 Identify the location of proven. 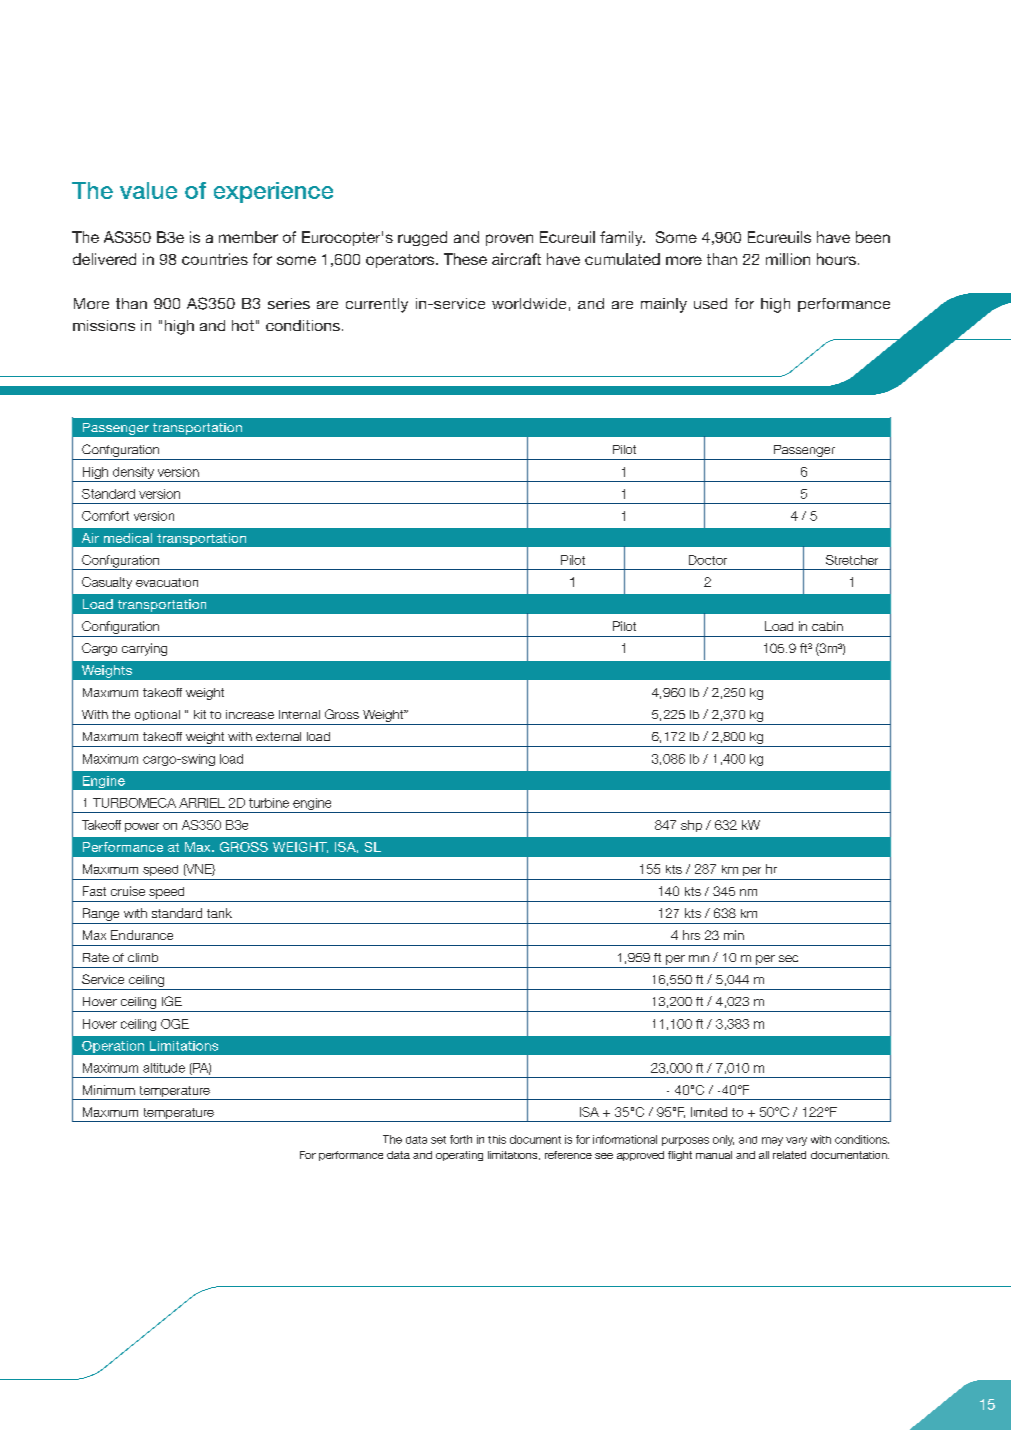
(509, 240).
